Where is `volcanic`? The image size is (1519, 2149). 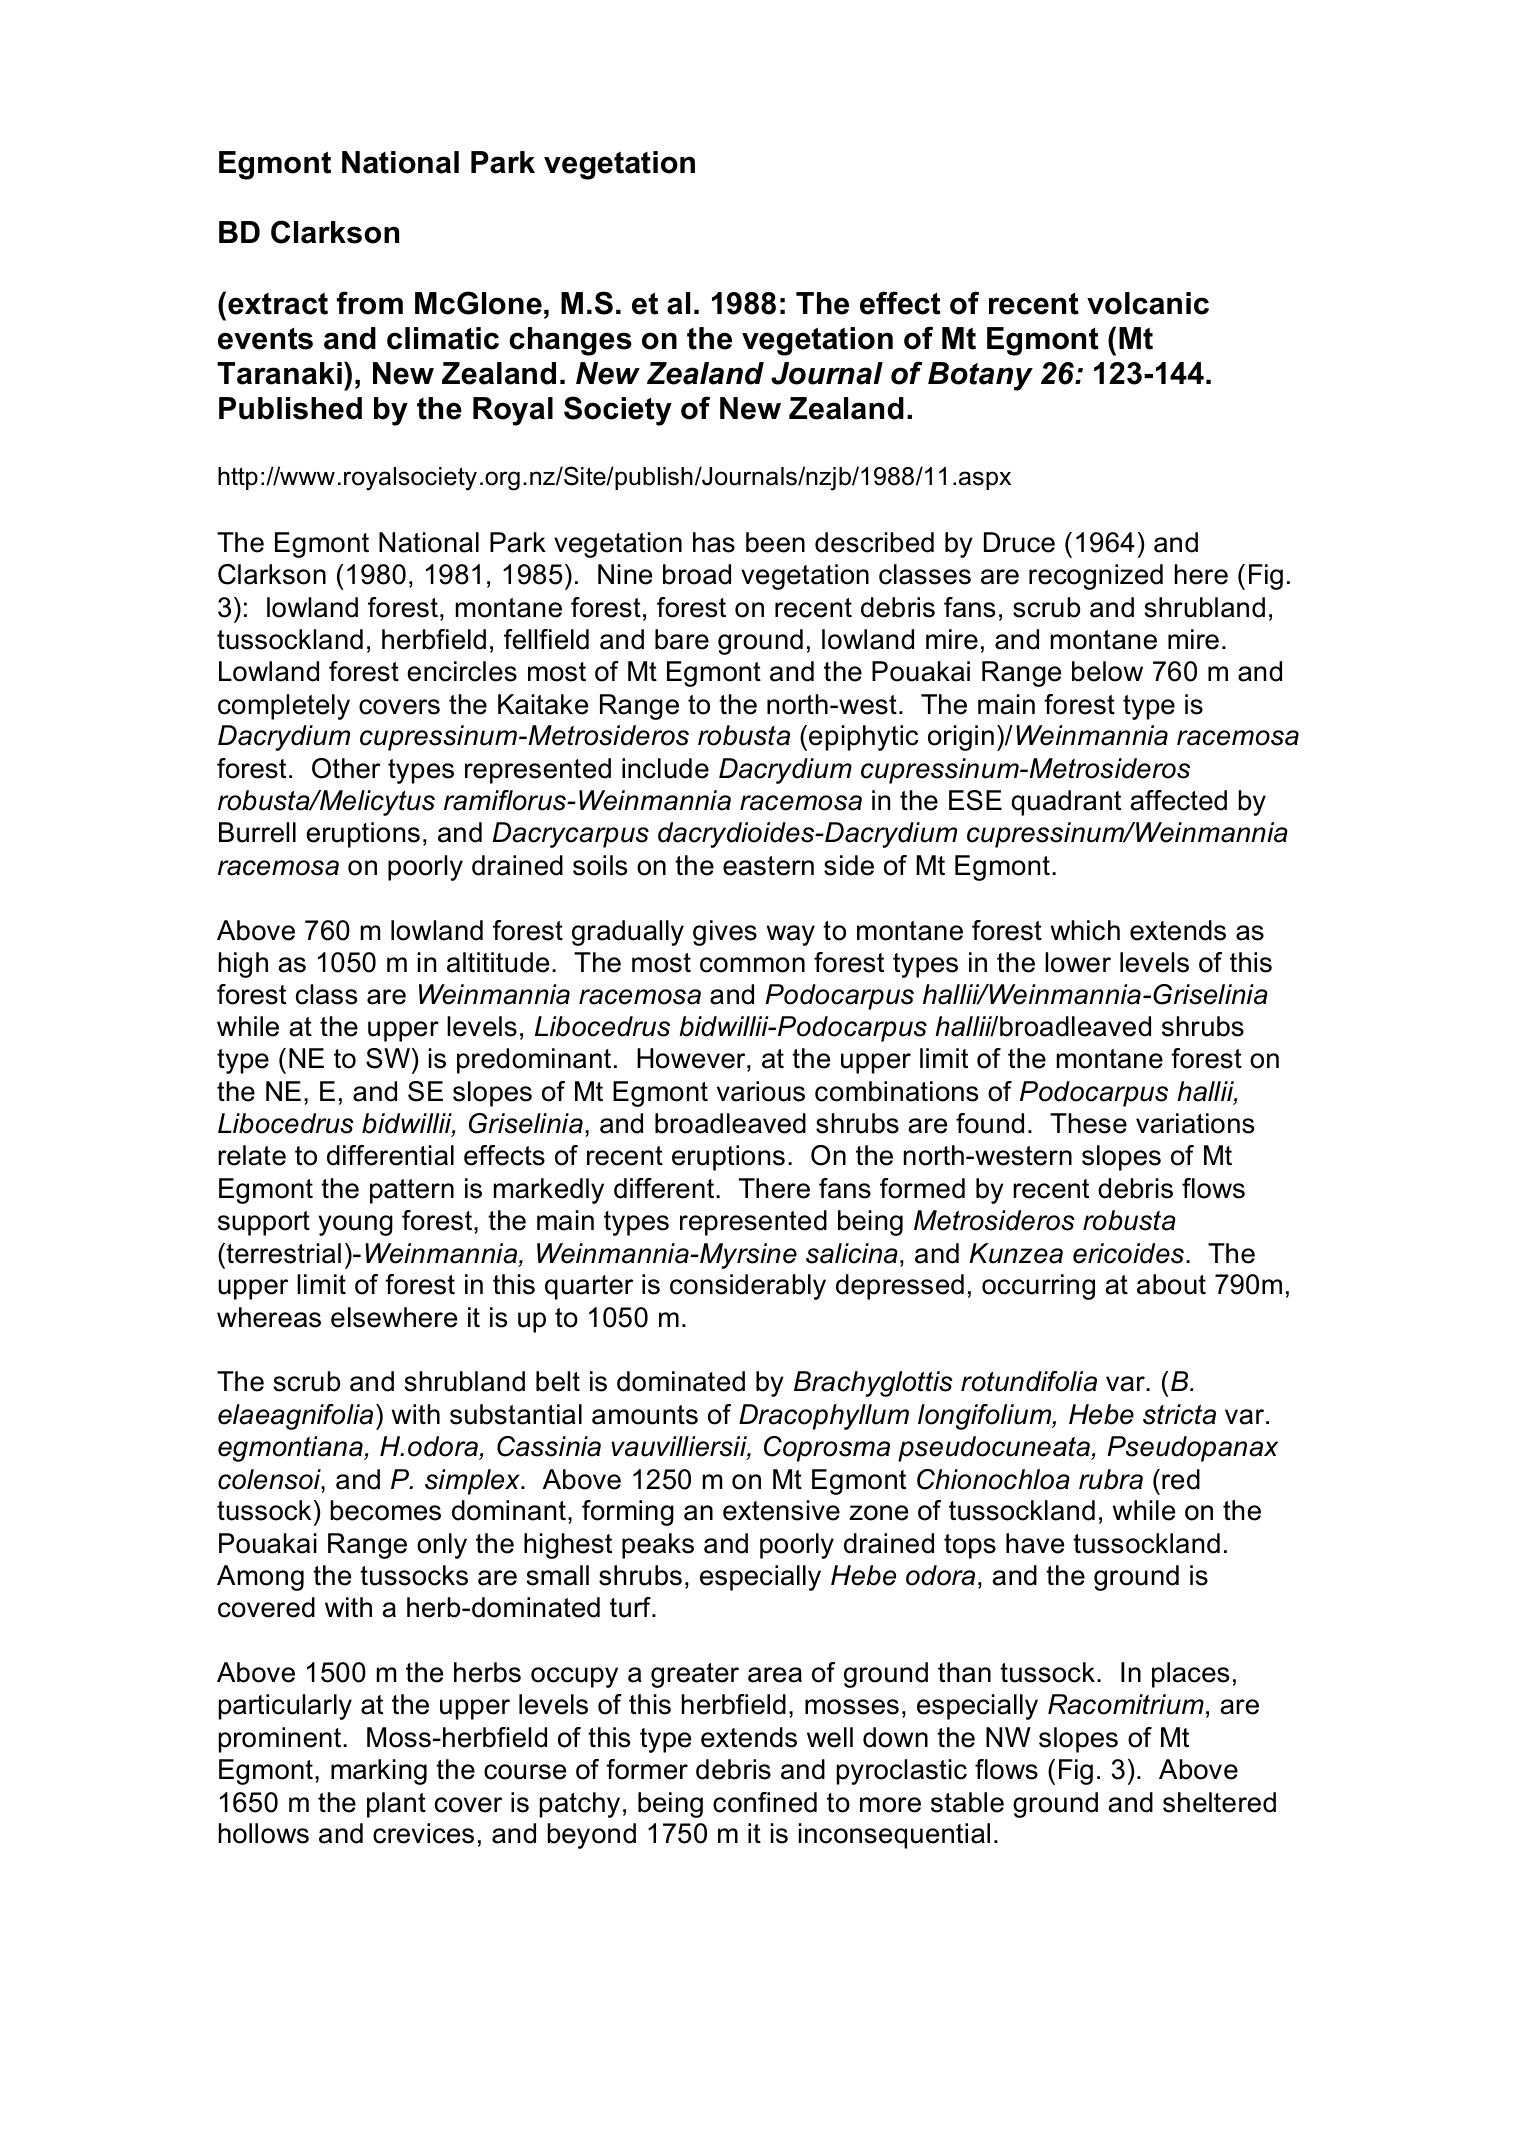
volcanic is located at coordinates (1148, 303).
